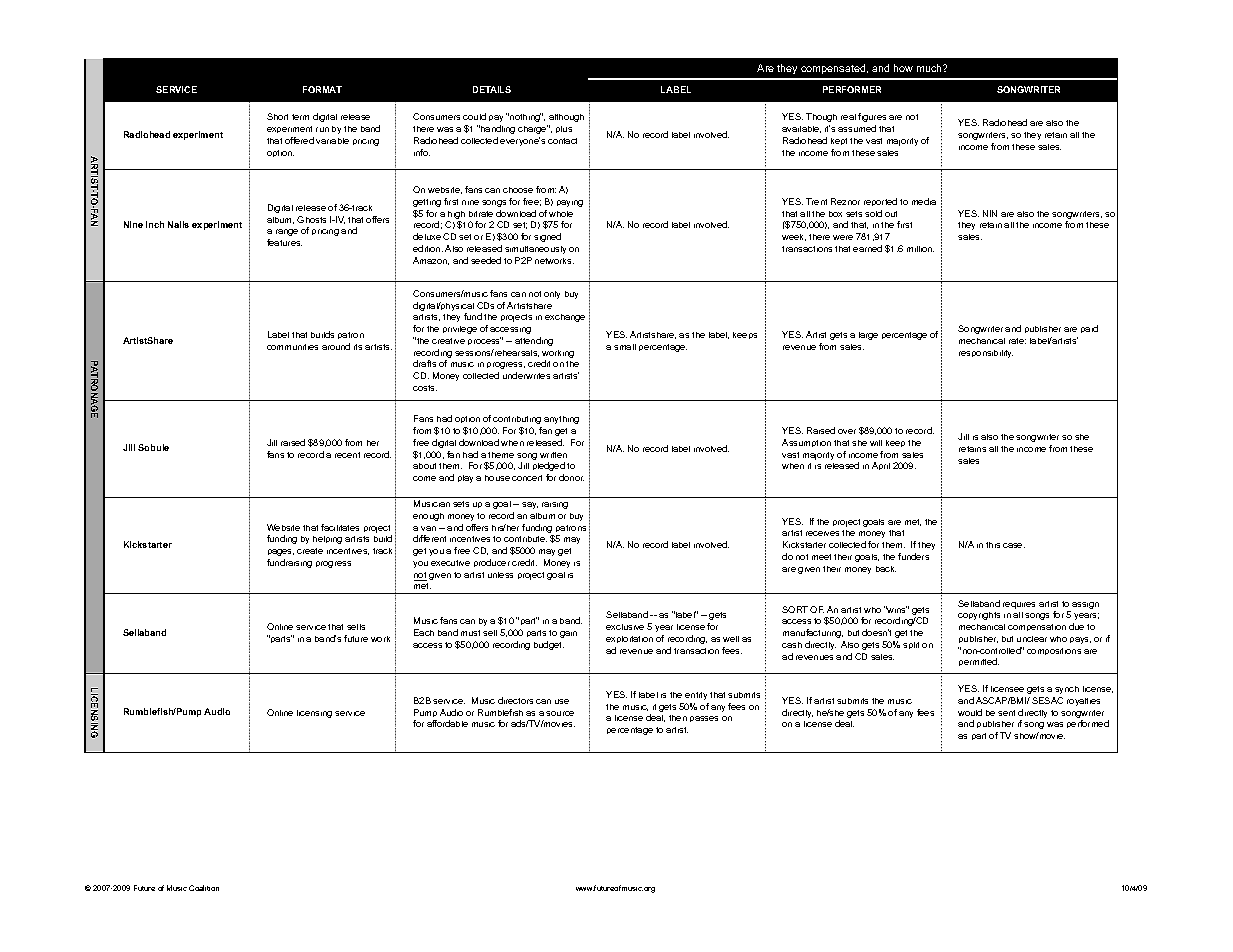 The height and width of the image is (952, 1233). What do you see at coordinates (277, 116) in the image?
I see `Short` at bounding box center [277, 116].
